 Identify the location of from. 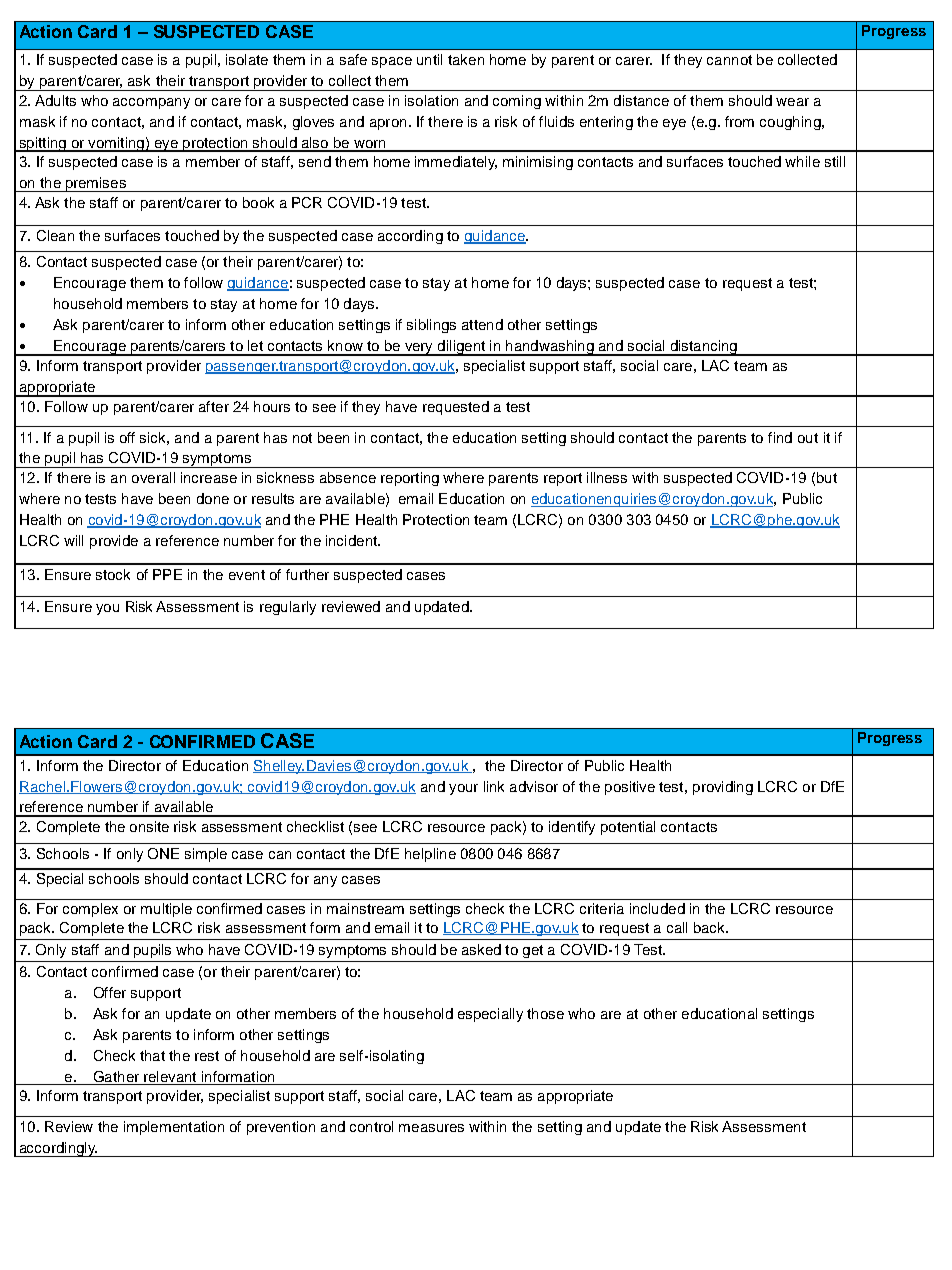
(739, 121).
